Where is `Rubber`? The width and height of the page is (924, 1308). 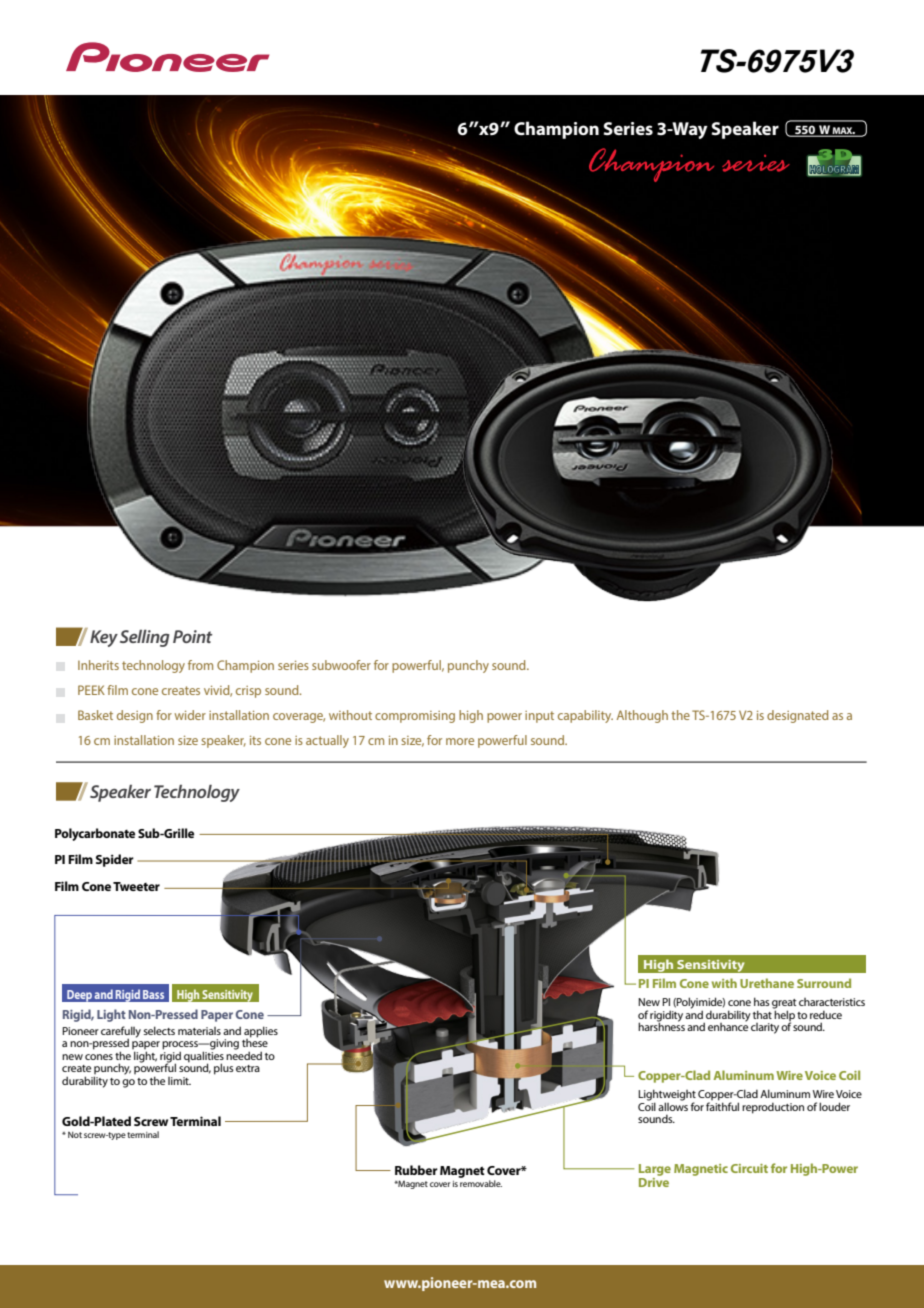 Rubber is located at coordinates (416, 1170).
